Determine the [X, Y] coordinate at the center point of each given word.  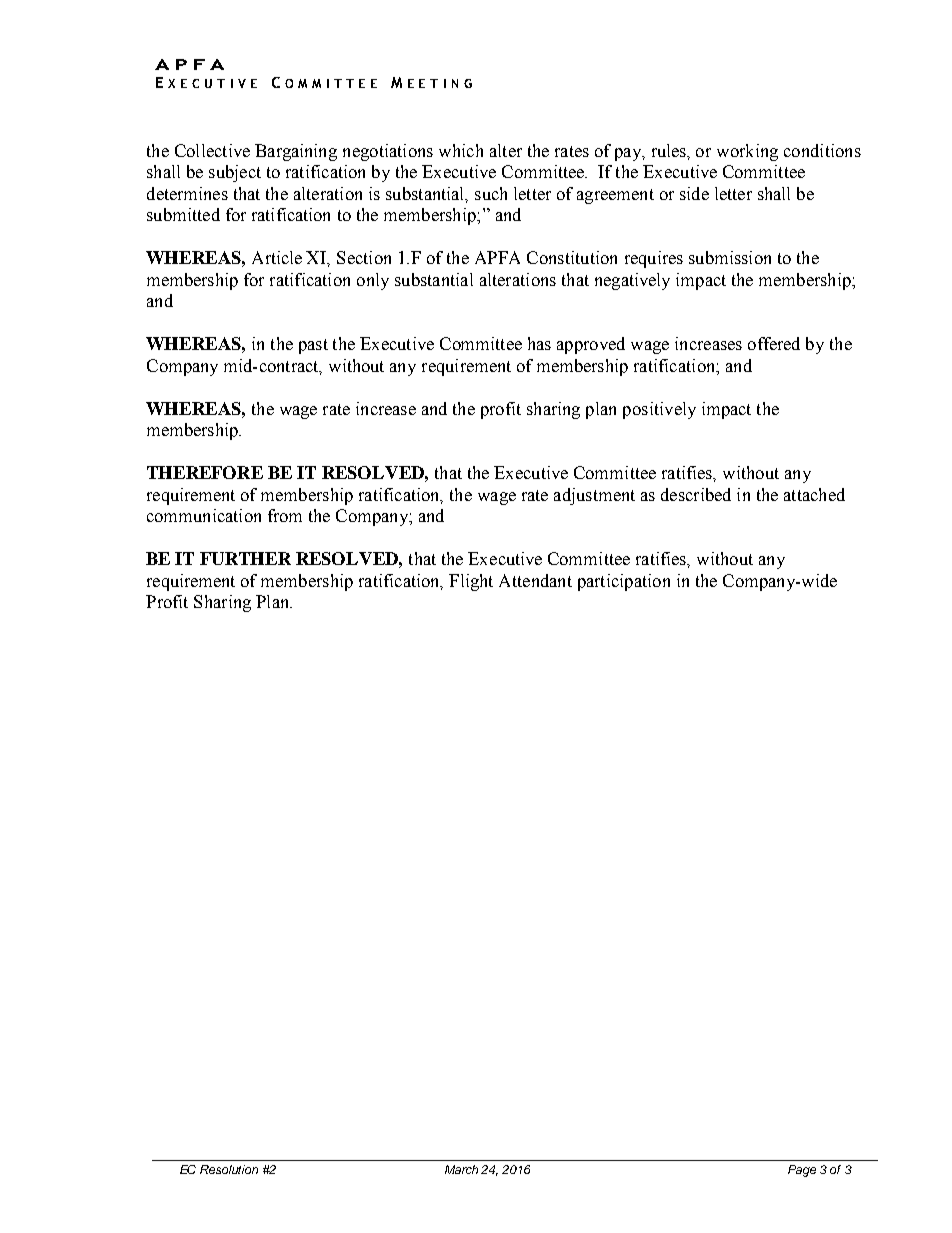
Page [802, 1171]
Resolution [229, 1169]
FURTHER [245, 558]
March [461, 1169]
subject [235, 173]
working [747, 152]
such [491, 193]
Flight [471, 582]
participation [624, 582]
